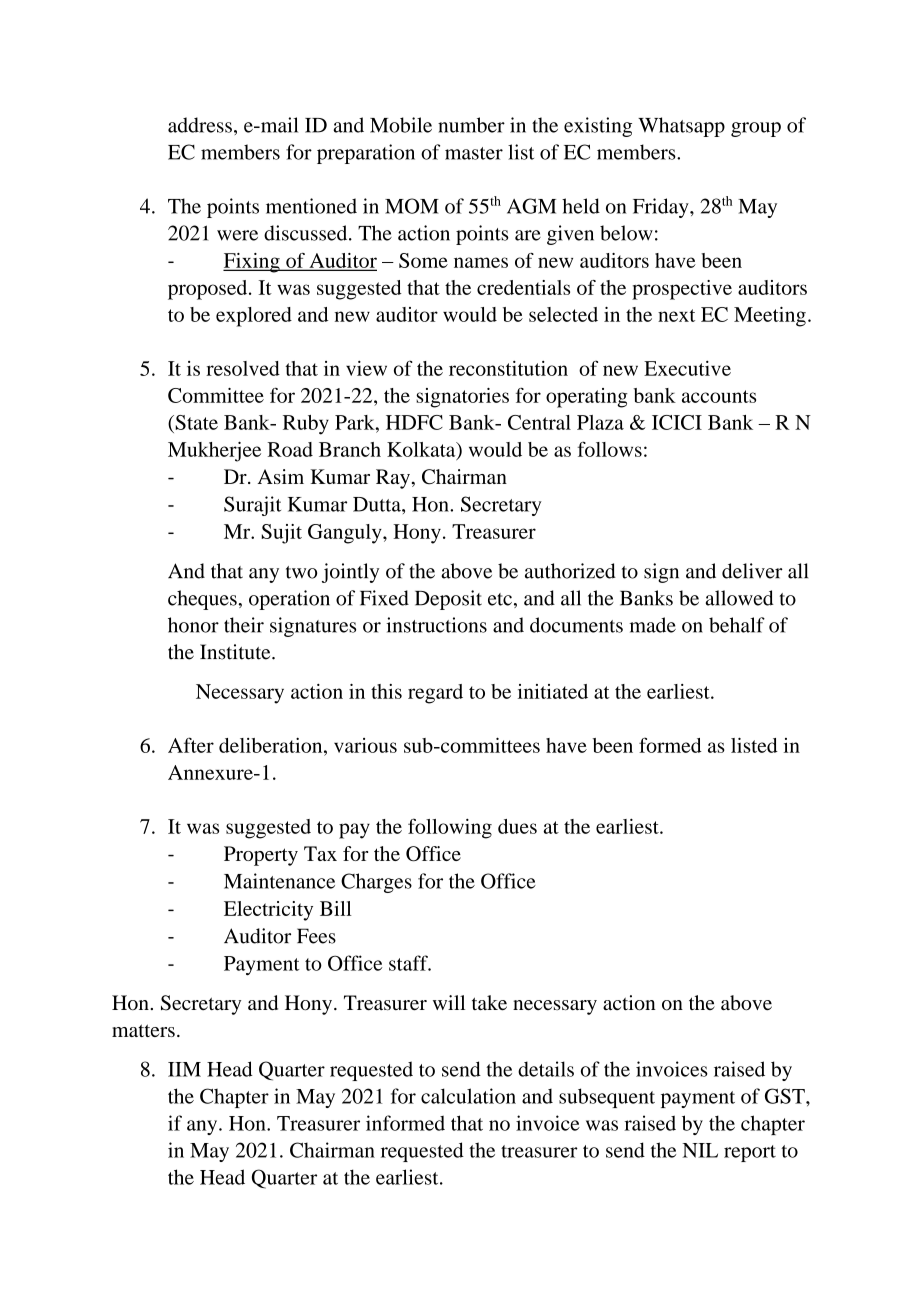 This screenshot has height=1308, width=924. What do you see at coordinates (700, 1150) in the screenshot?
I see `NIL` at bounding box center [700, 1150].
